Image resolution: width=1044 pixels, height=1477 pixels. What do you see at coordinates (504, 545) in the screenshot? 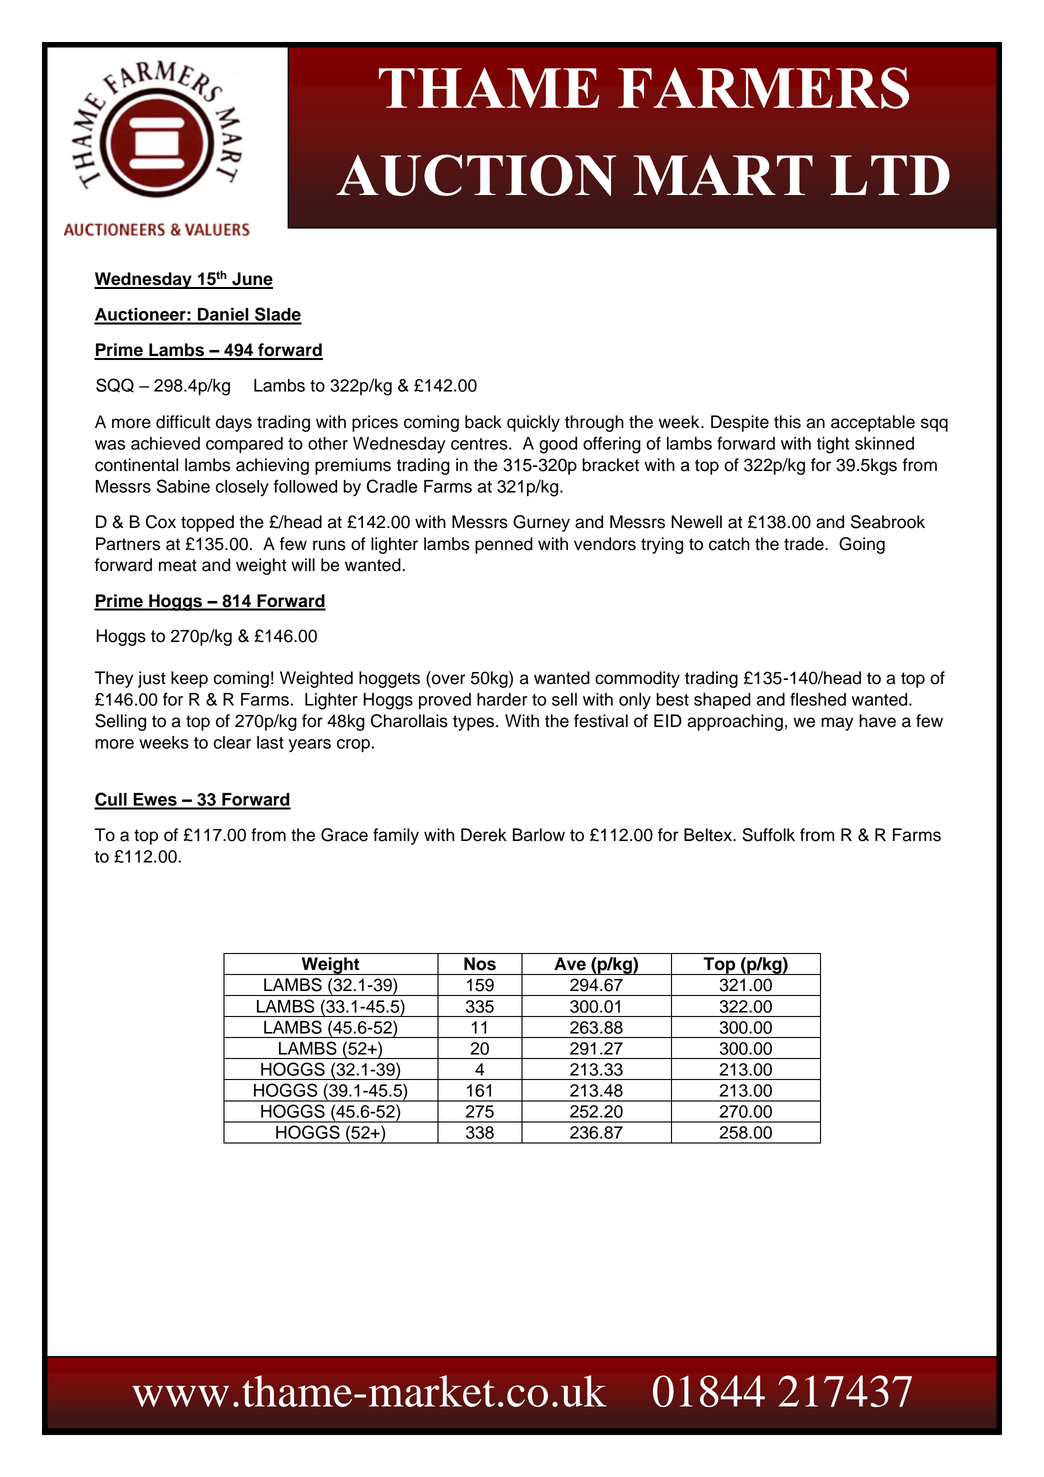
I see `penned` at bounding box center [504, 545].
